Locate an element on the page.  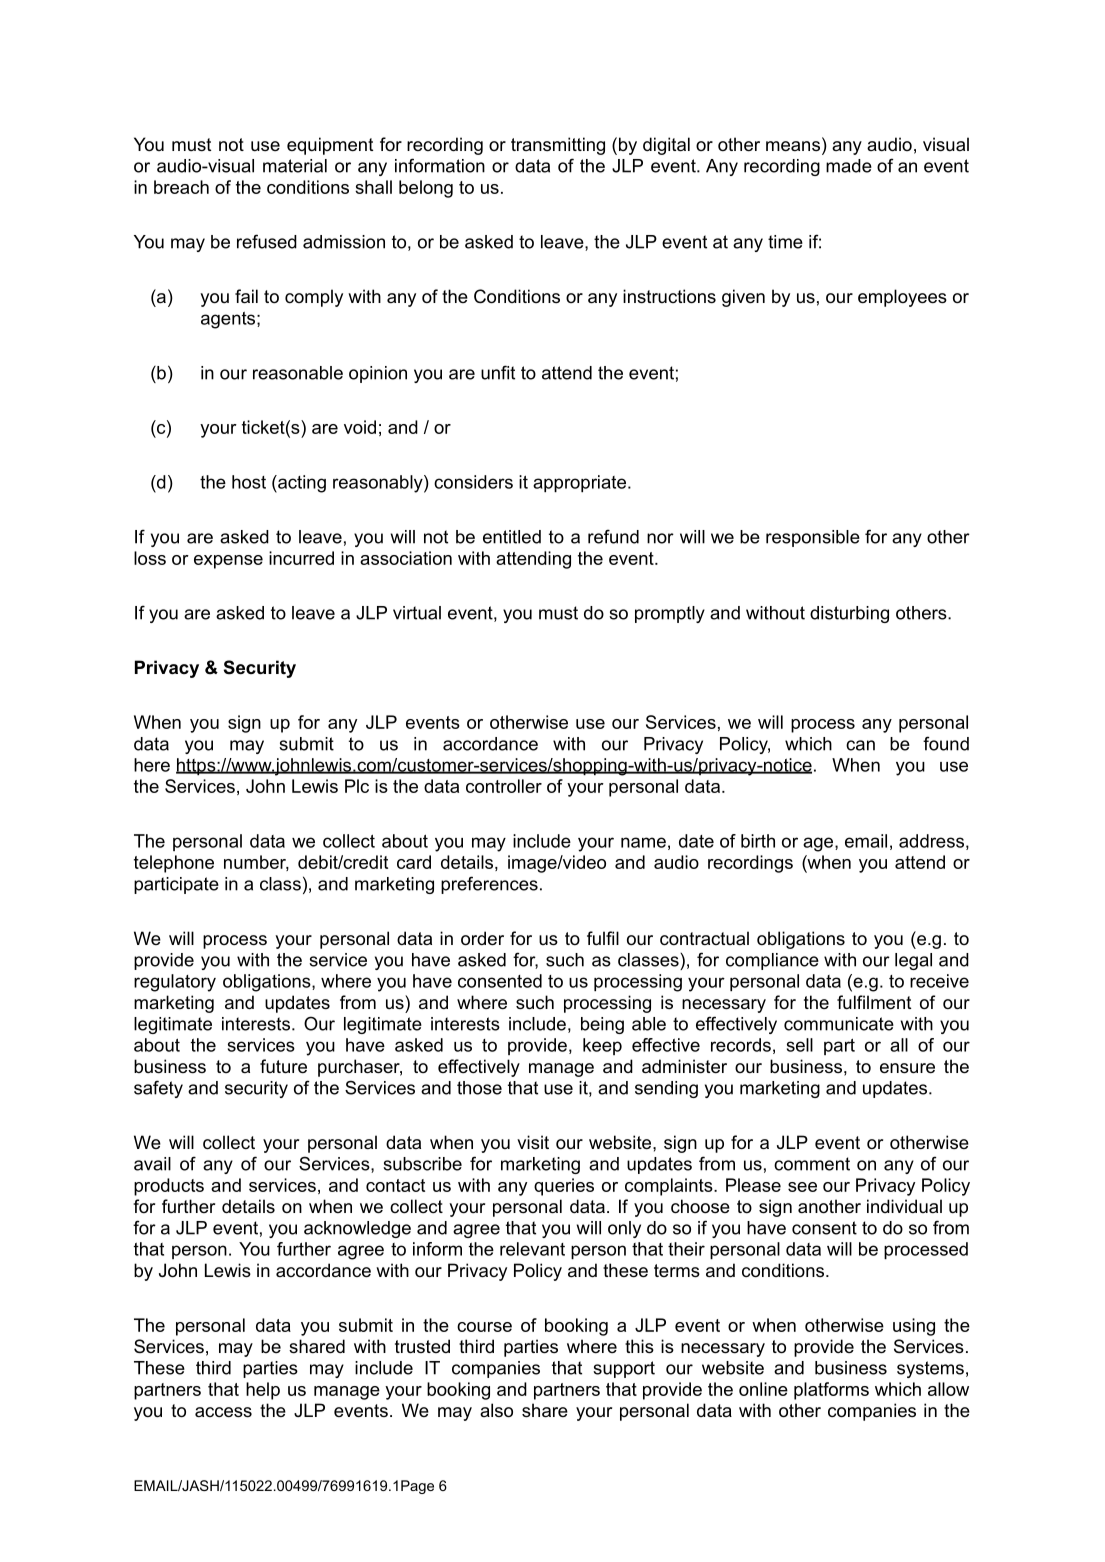
also is located at coordinates (496, 1410).
